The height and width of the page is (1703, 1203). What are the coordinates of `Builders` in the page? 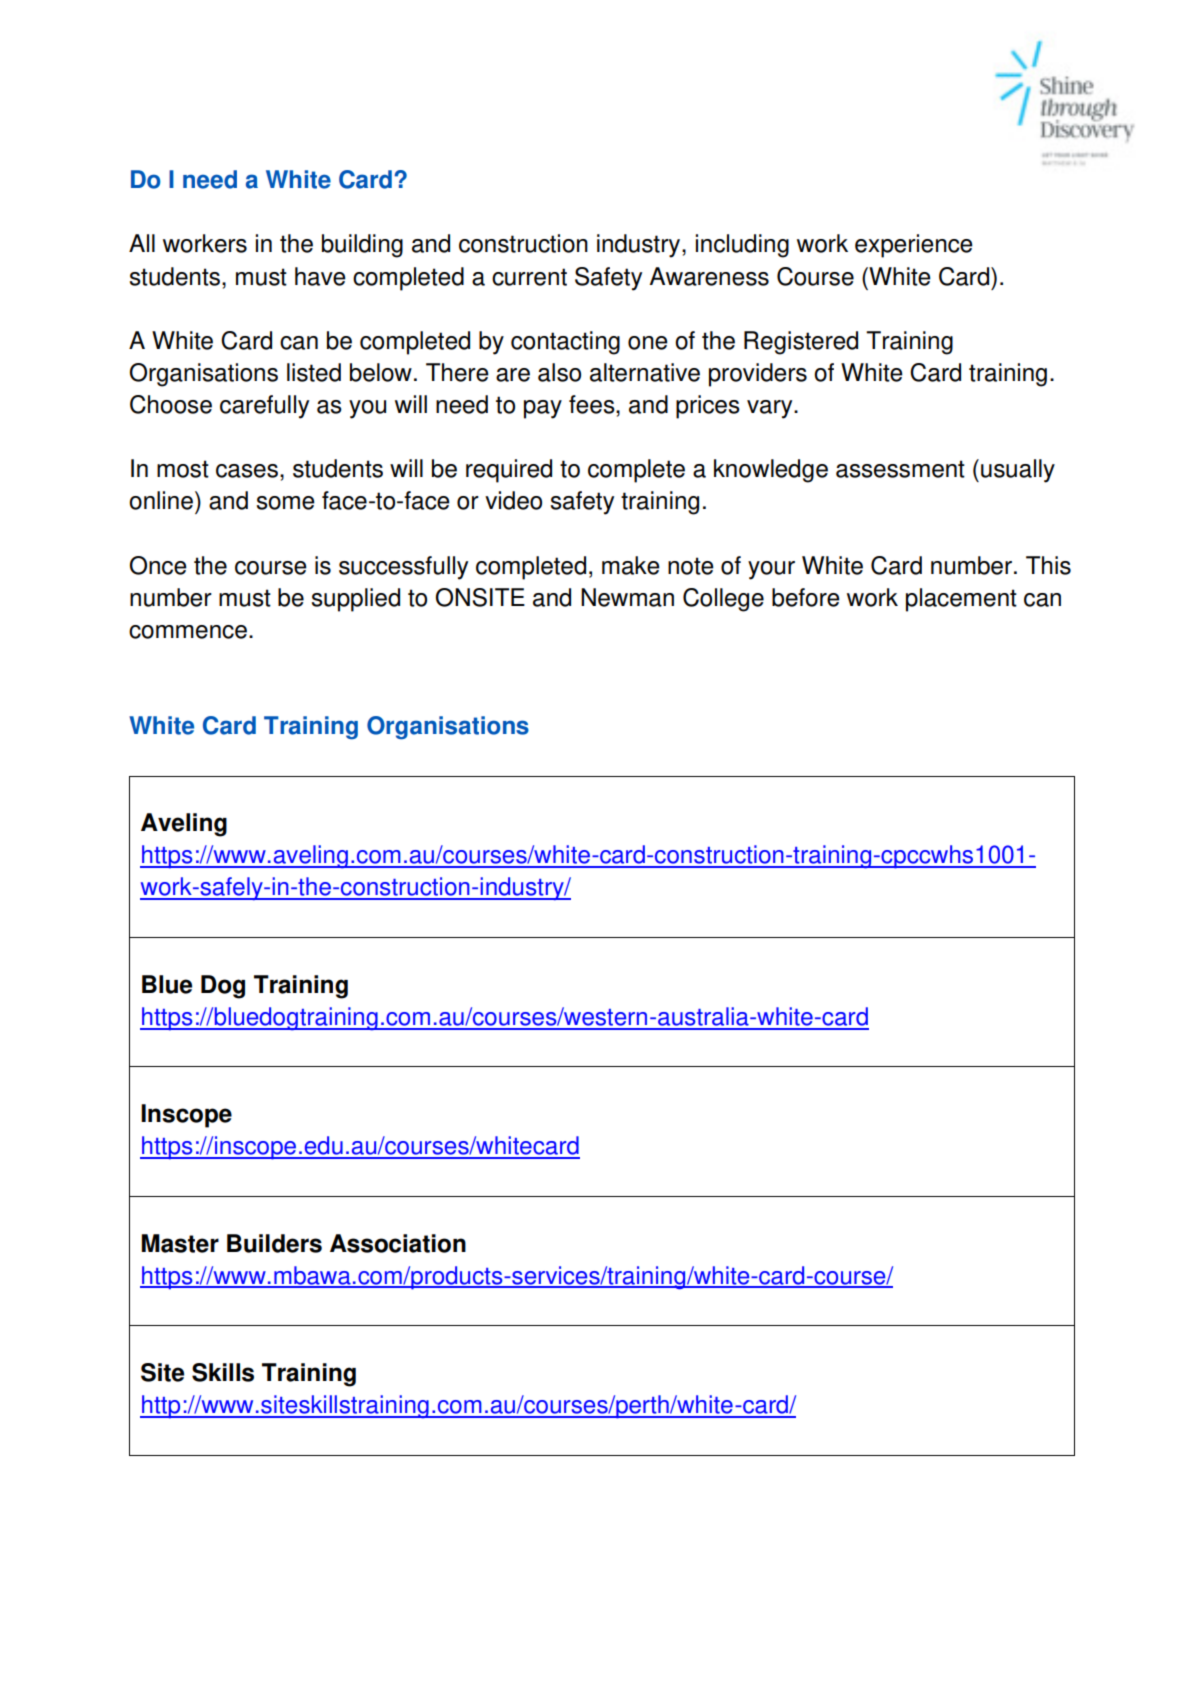 It's located at (274, 1243).
